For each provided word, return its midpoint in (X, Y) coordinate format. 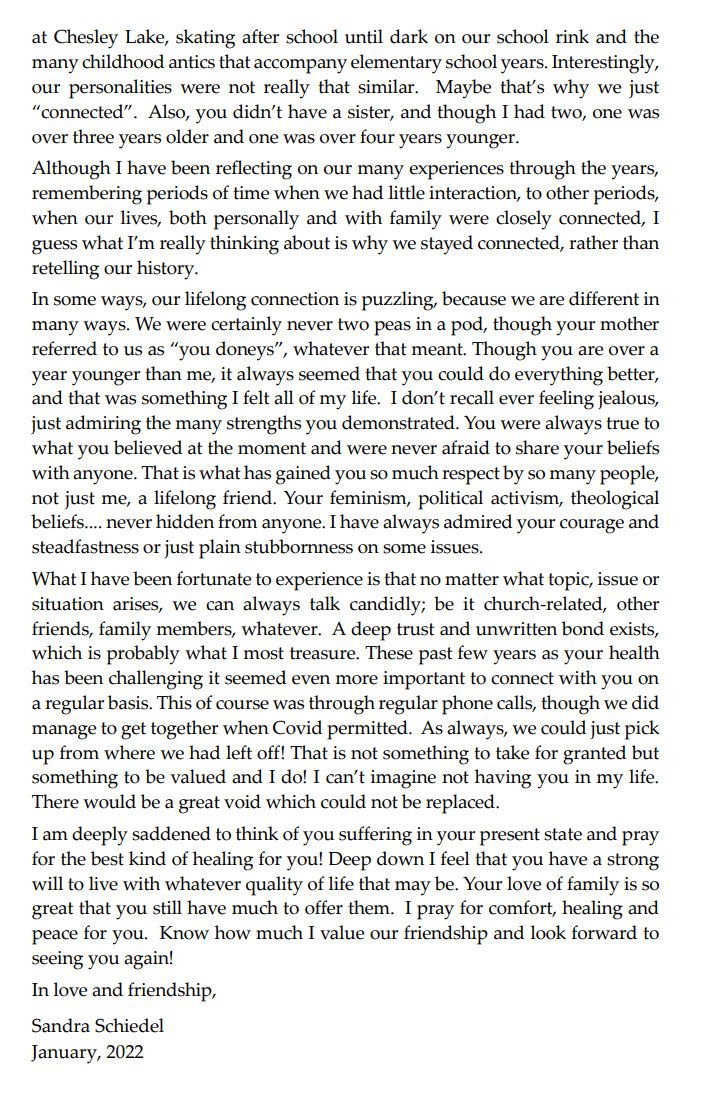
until (364, 36)
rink (572, 36)
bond (583, 628)
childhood (123, 61)
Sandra (61, 1025)
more (356, 680)
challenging (156, 680)
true (622, 423)
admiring (103, 425)
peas (392, 328)
